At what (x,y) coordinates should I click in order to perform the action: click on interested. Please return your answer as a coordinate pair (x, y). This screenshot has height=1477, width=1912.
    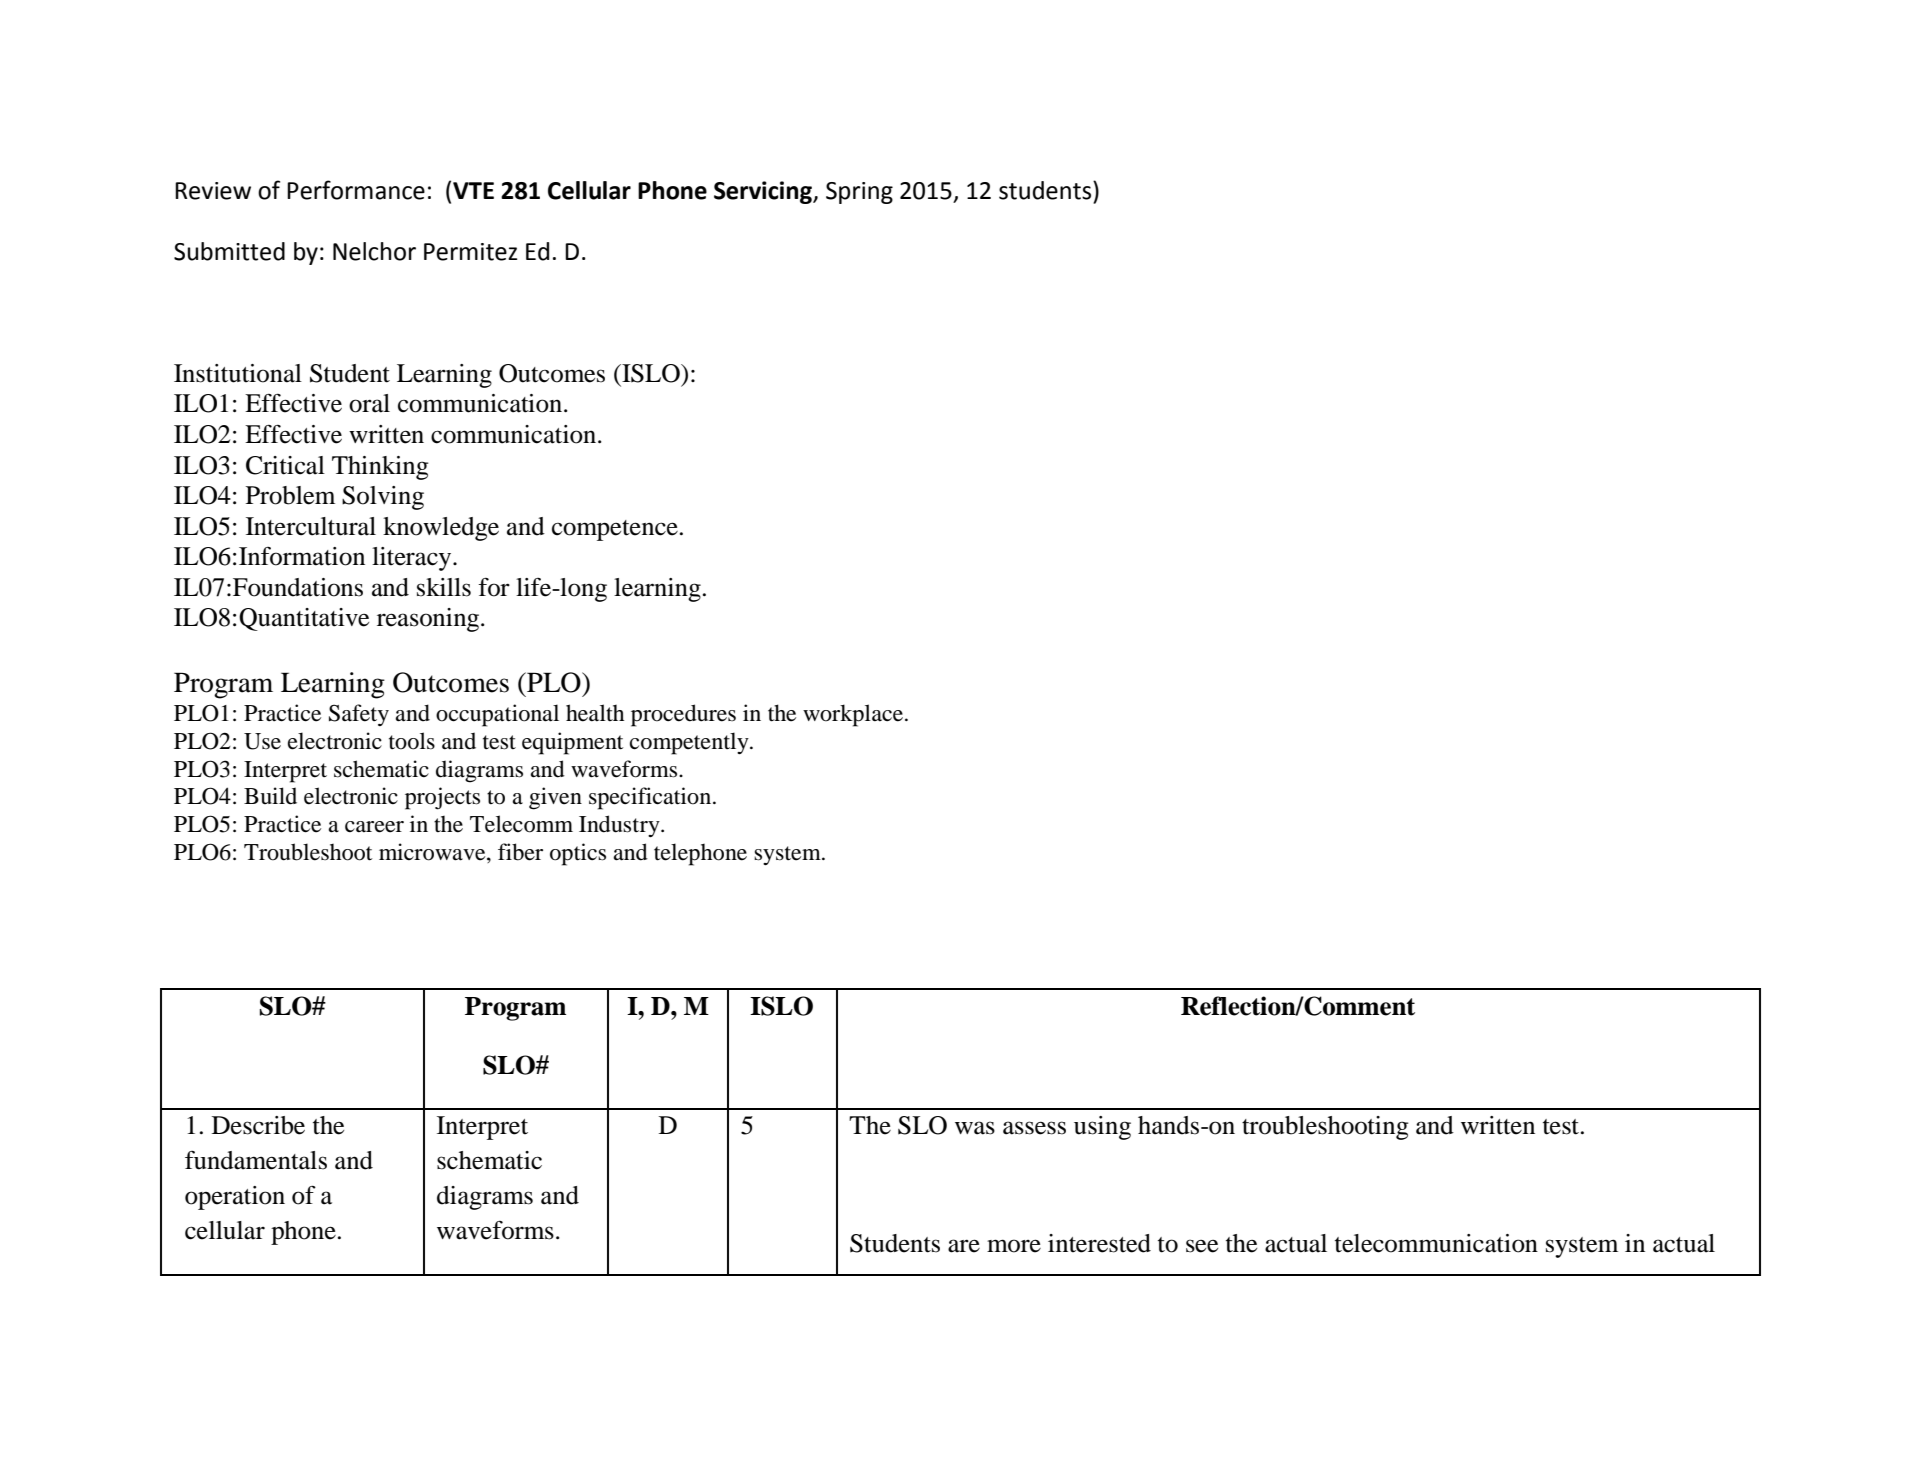
    Looking at the image, I should click on (1099, 1243).
